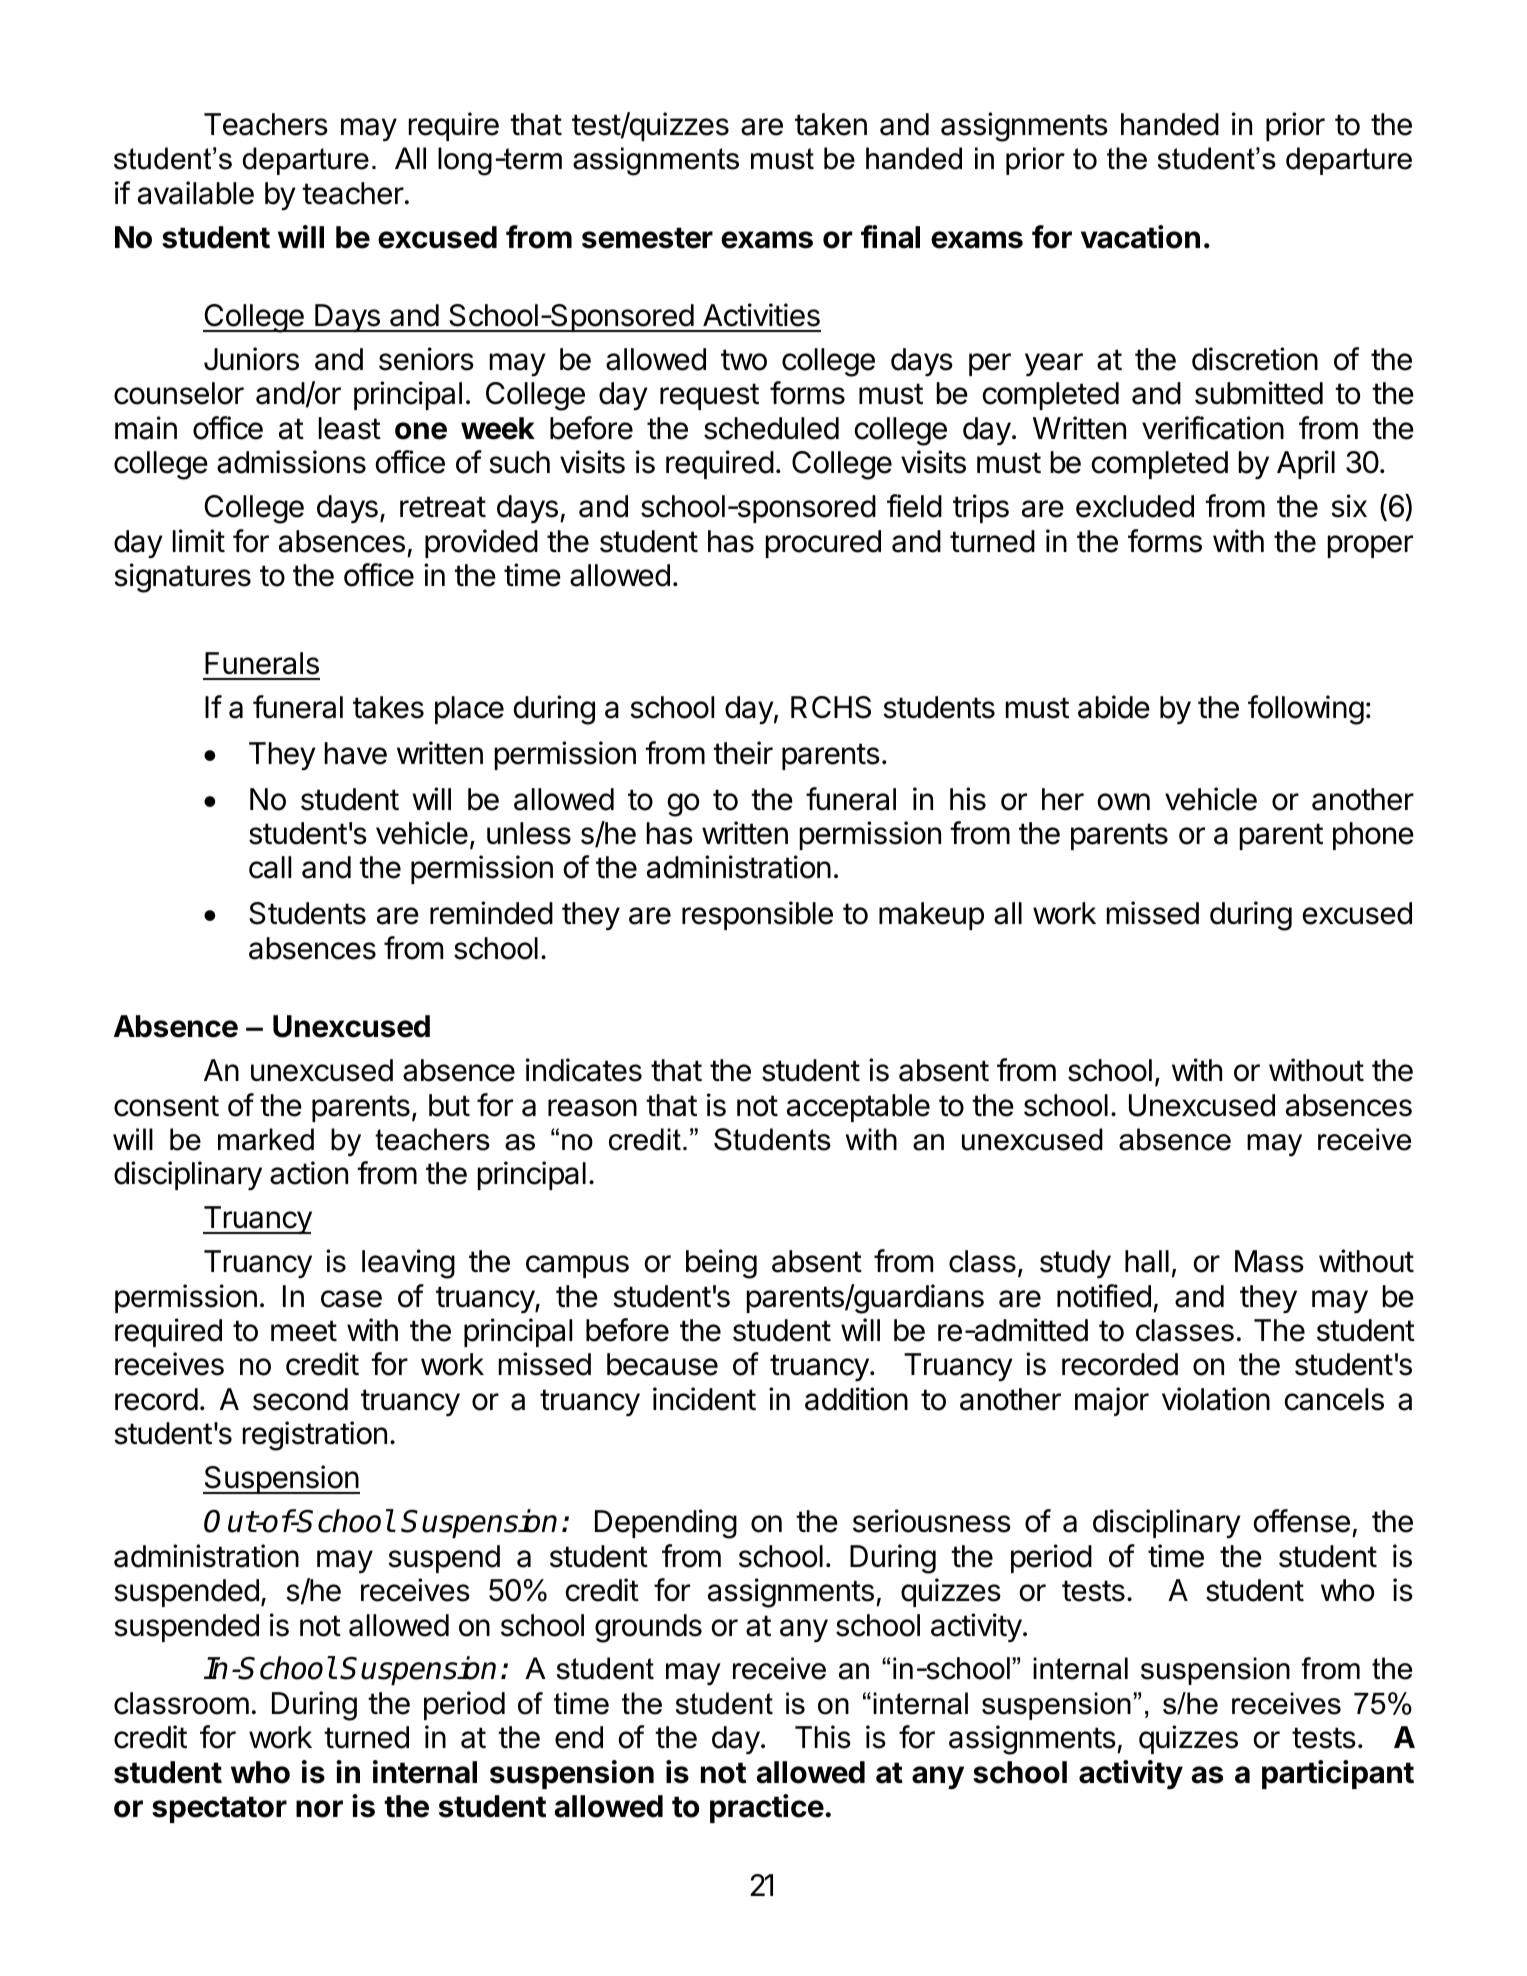 This screenshot has height=1976, width=1527. I want to click on available, so click(196, 193).
